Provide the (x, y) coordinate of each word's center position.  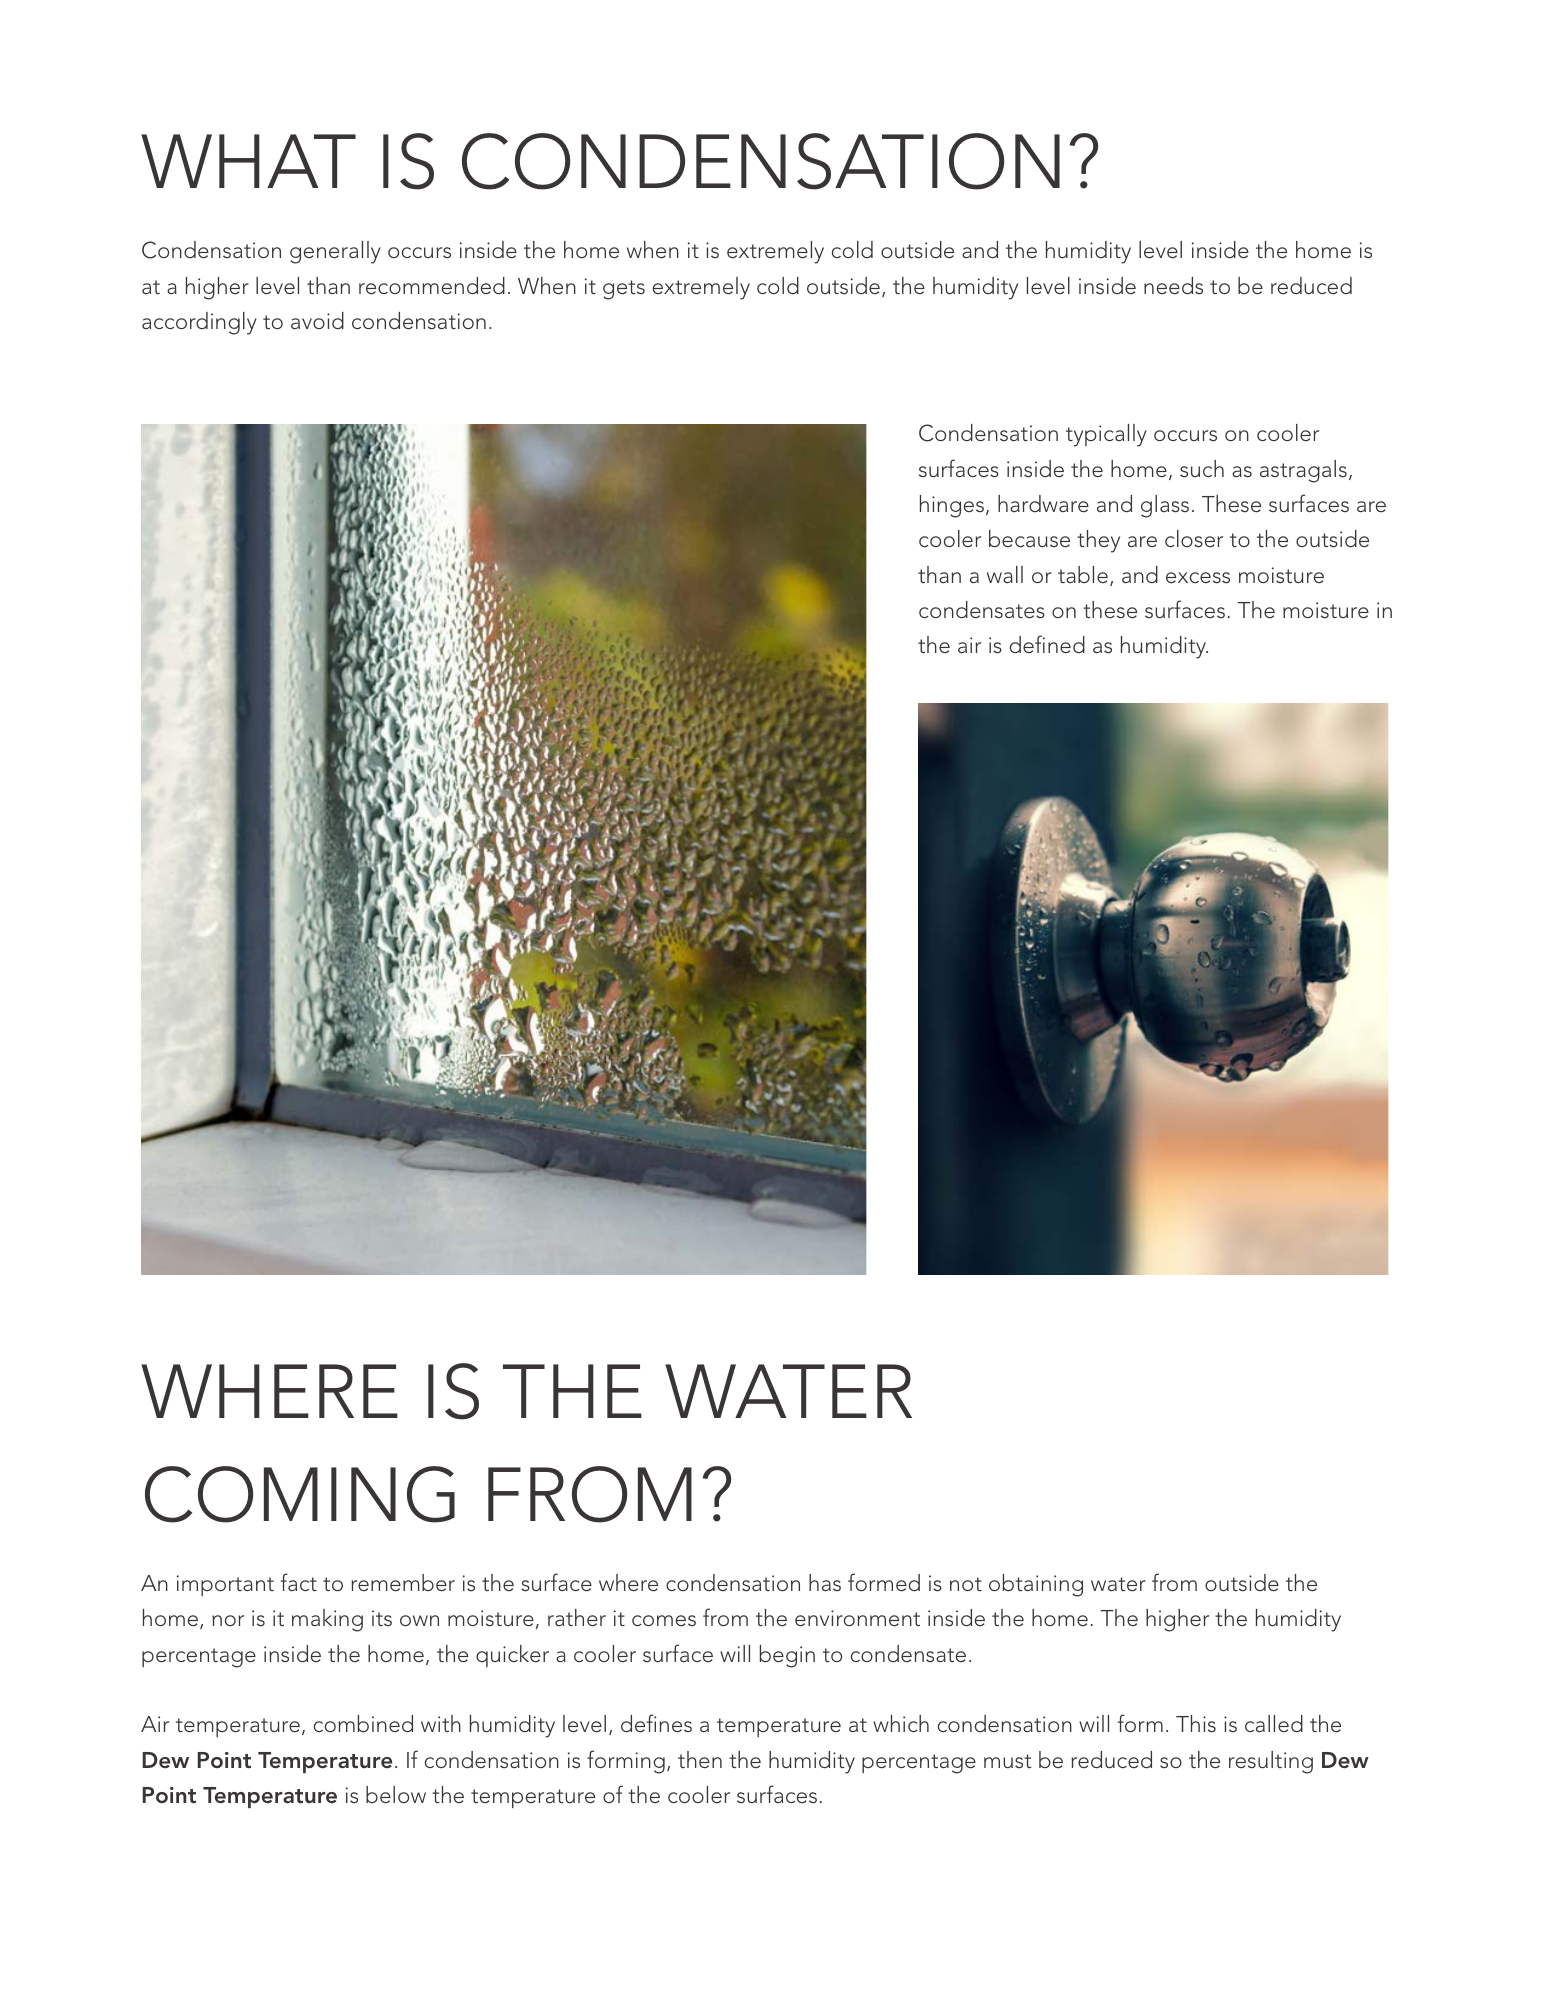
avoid (317, 320)
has (825, 1582)
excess (1198, 578)
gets (624, 290)
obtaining (1036, 1585)
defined (1047, 644)
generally (335, 252)
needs (1173, 286)
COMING (300, 1494)
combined (363, 1724)
